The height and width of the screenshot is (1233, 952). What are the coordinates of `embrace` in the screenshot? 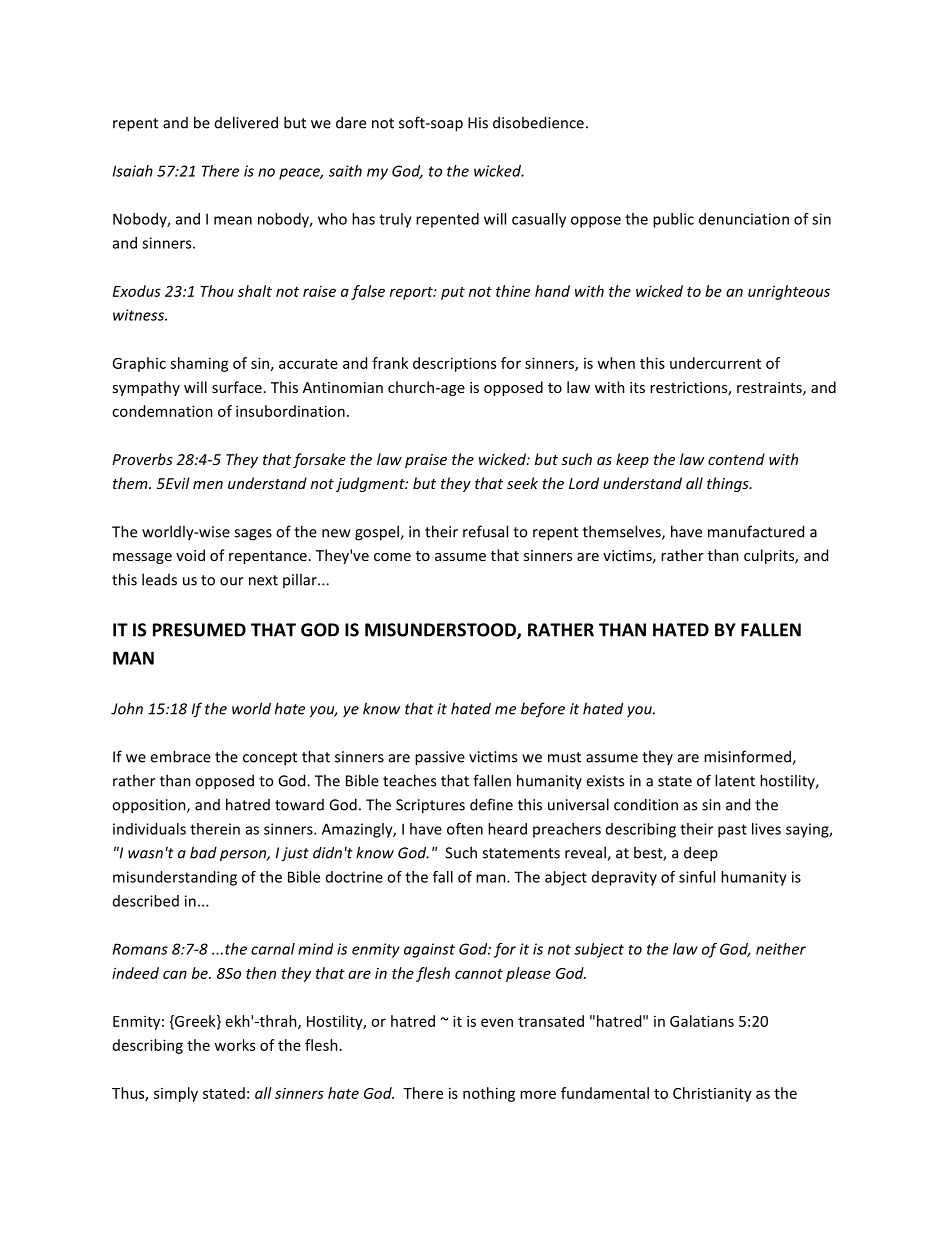 It's located at (180, 756).
